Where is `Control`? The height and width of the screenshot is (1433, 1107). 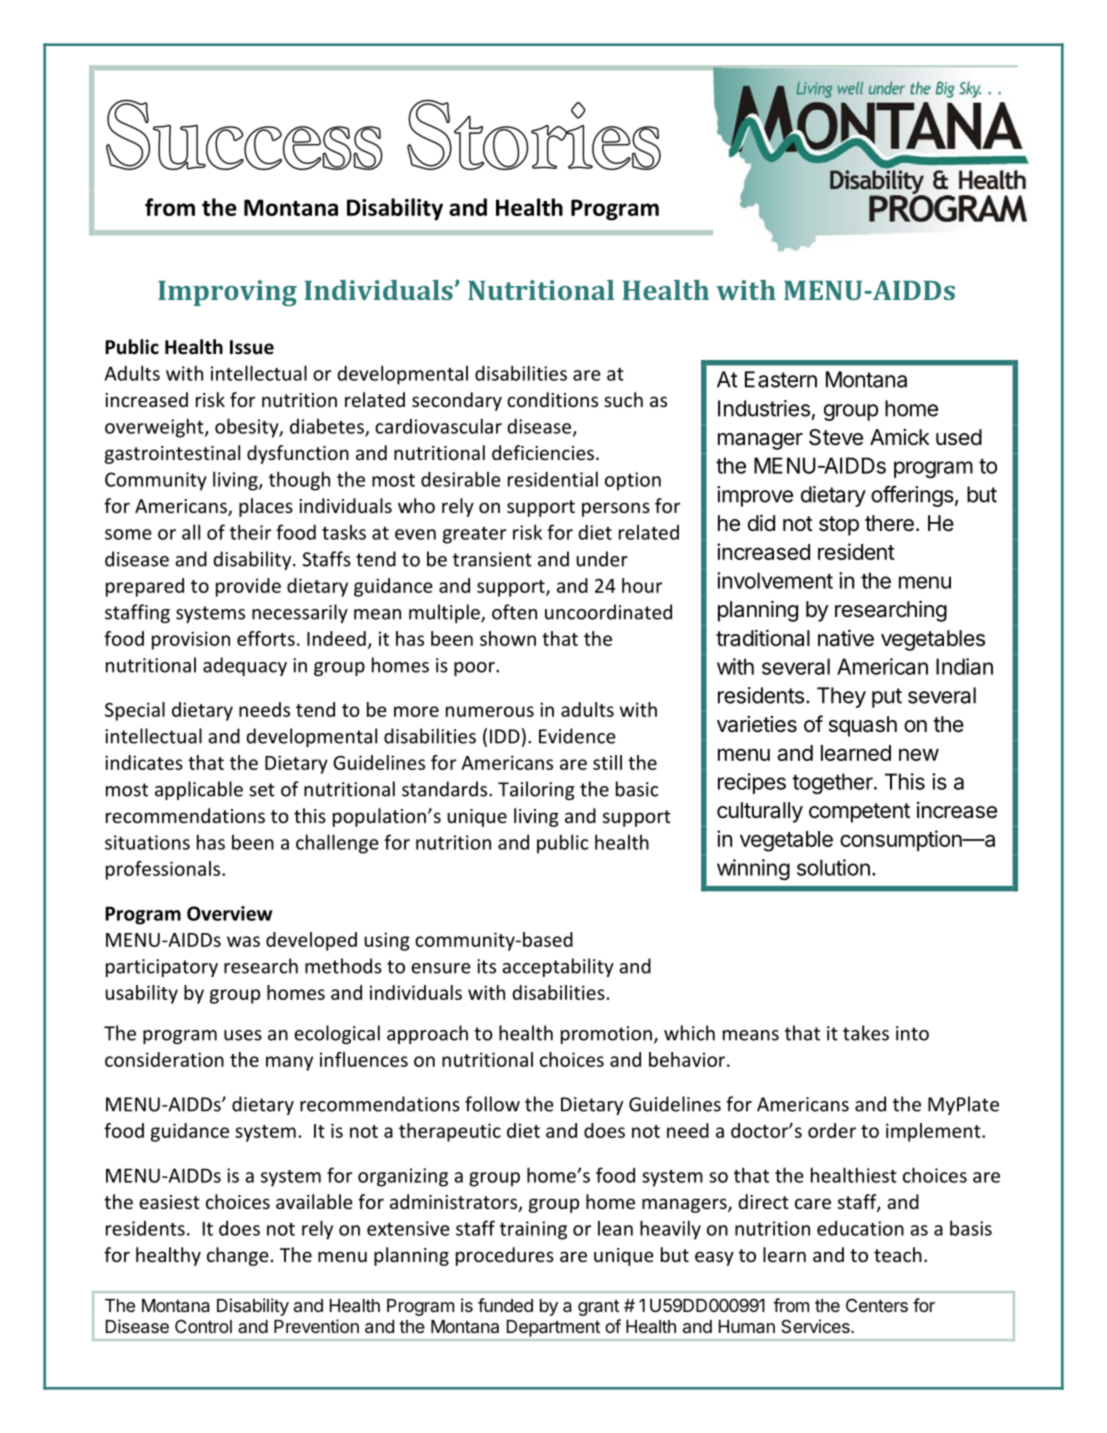
Control is located at coordinates (203, 1326).
